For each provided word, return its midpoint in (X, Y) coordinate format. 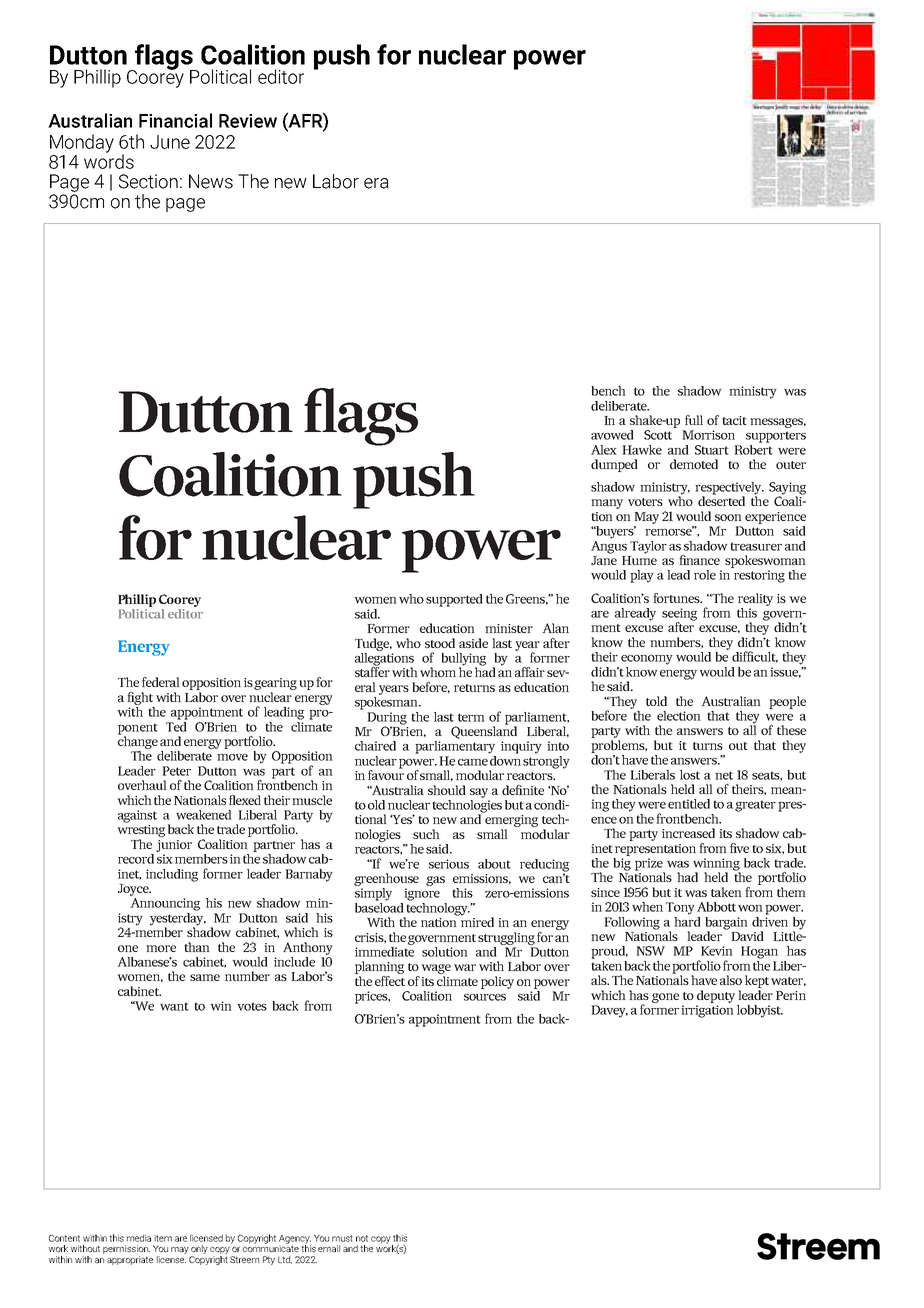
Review (248, 121)
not (362, 1238)
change (138, 741)
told (656, 701)
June (170, 142)
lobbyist (760, 1011)
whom (438, 672)
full (694, 420)
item (163, 1238)
